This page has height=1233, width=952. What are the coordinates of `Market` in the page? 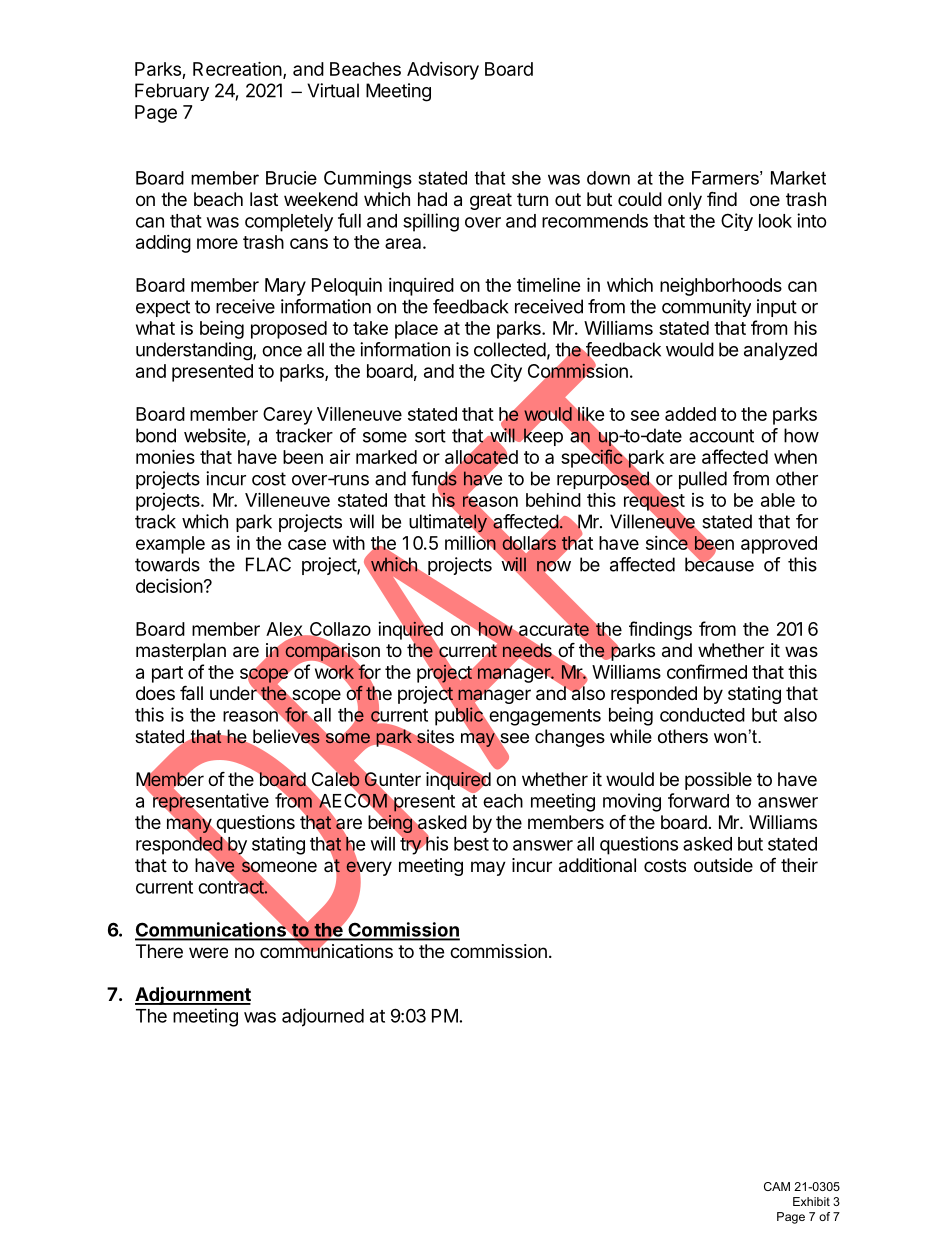 It's located at (798, 178).
